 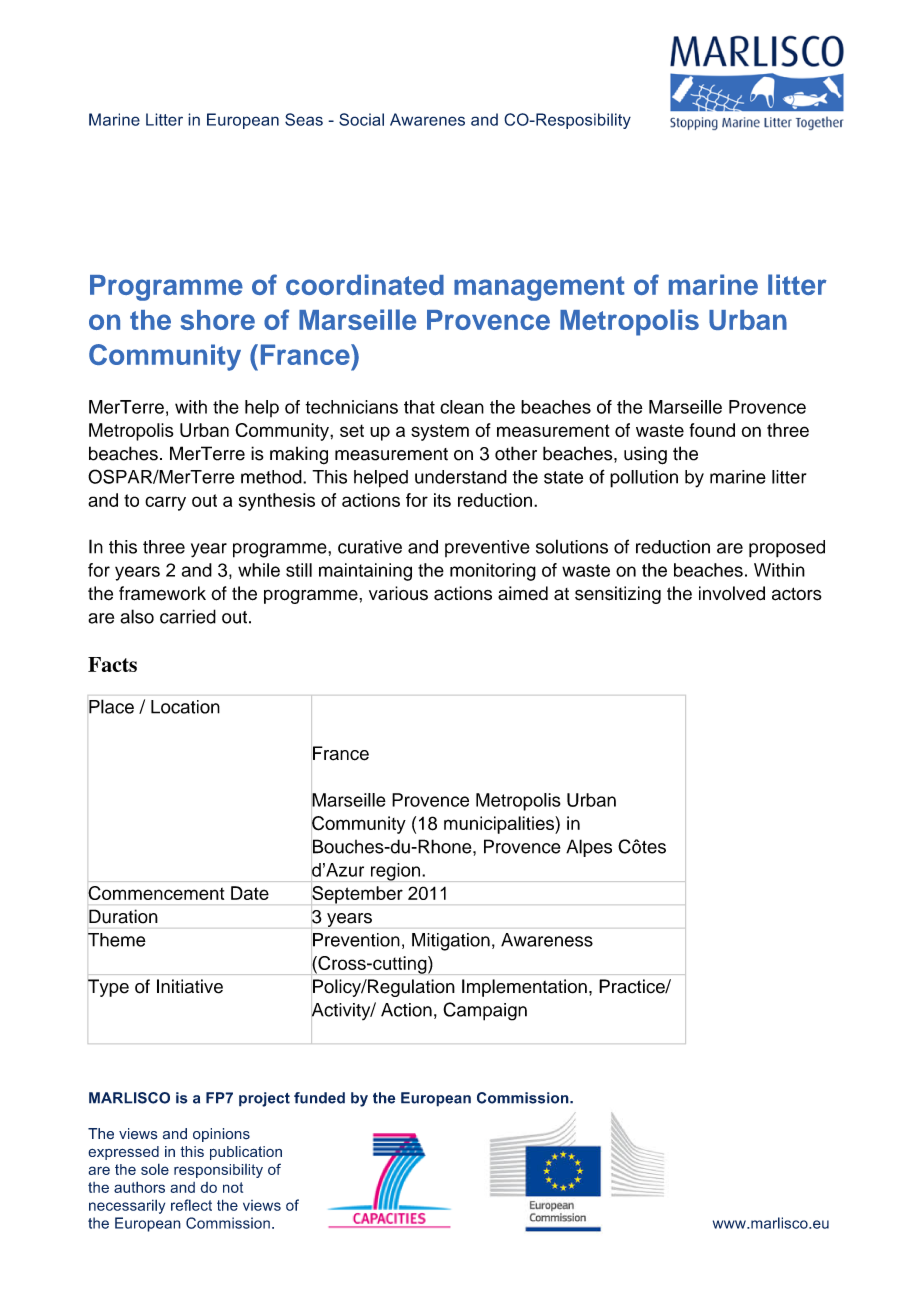 What do you see at coordinates (304, 119) in the image?
I see `Seas` at bounding box center [304, 119].
